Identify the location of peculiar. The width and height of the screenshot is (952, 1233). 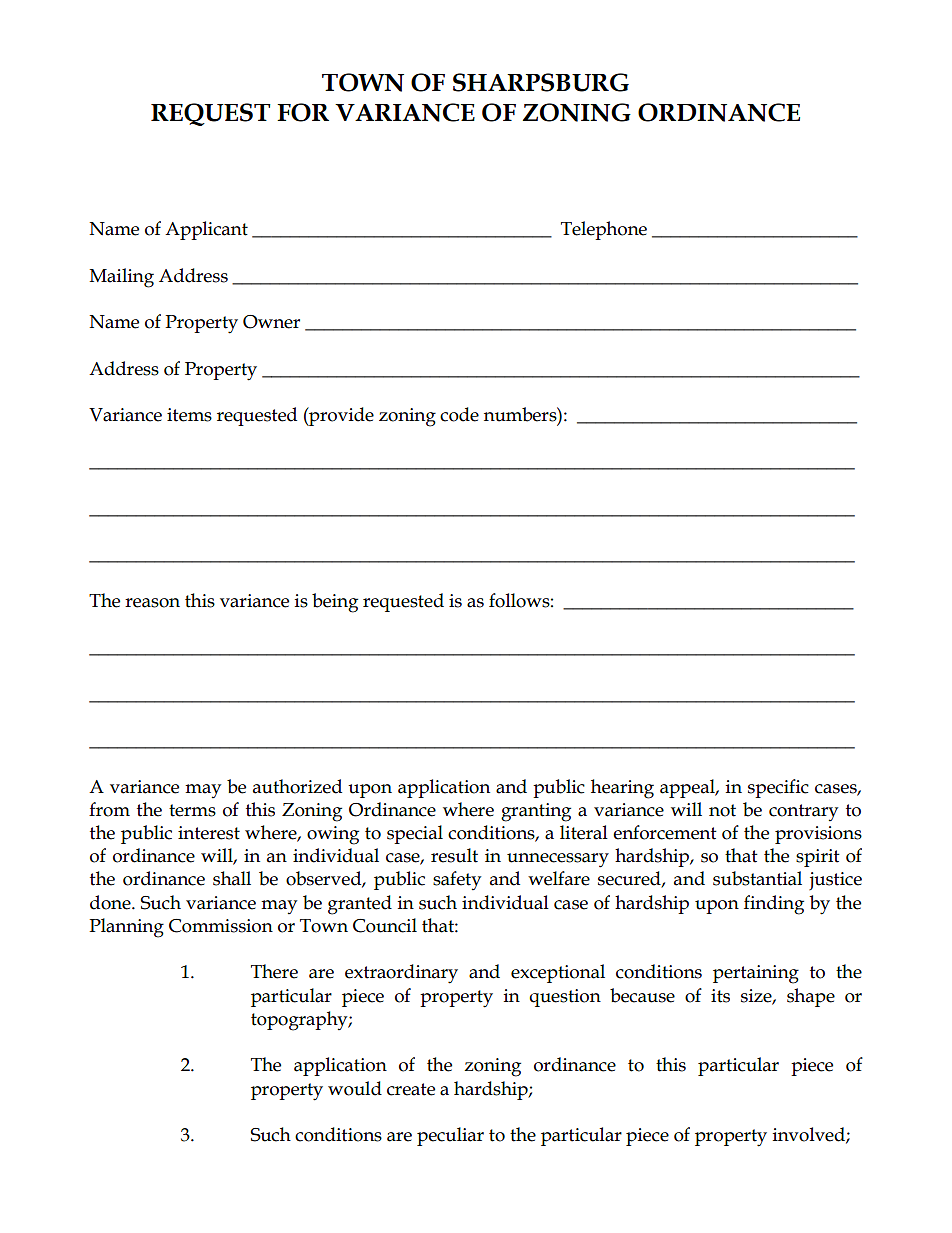
(450, 1136).
